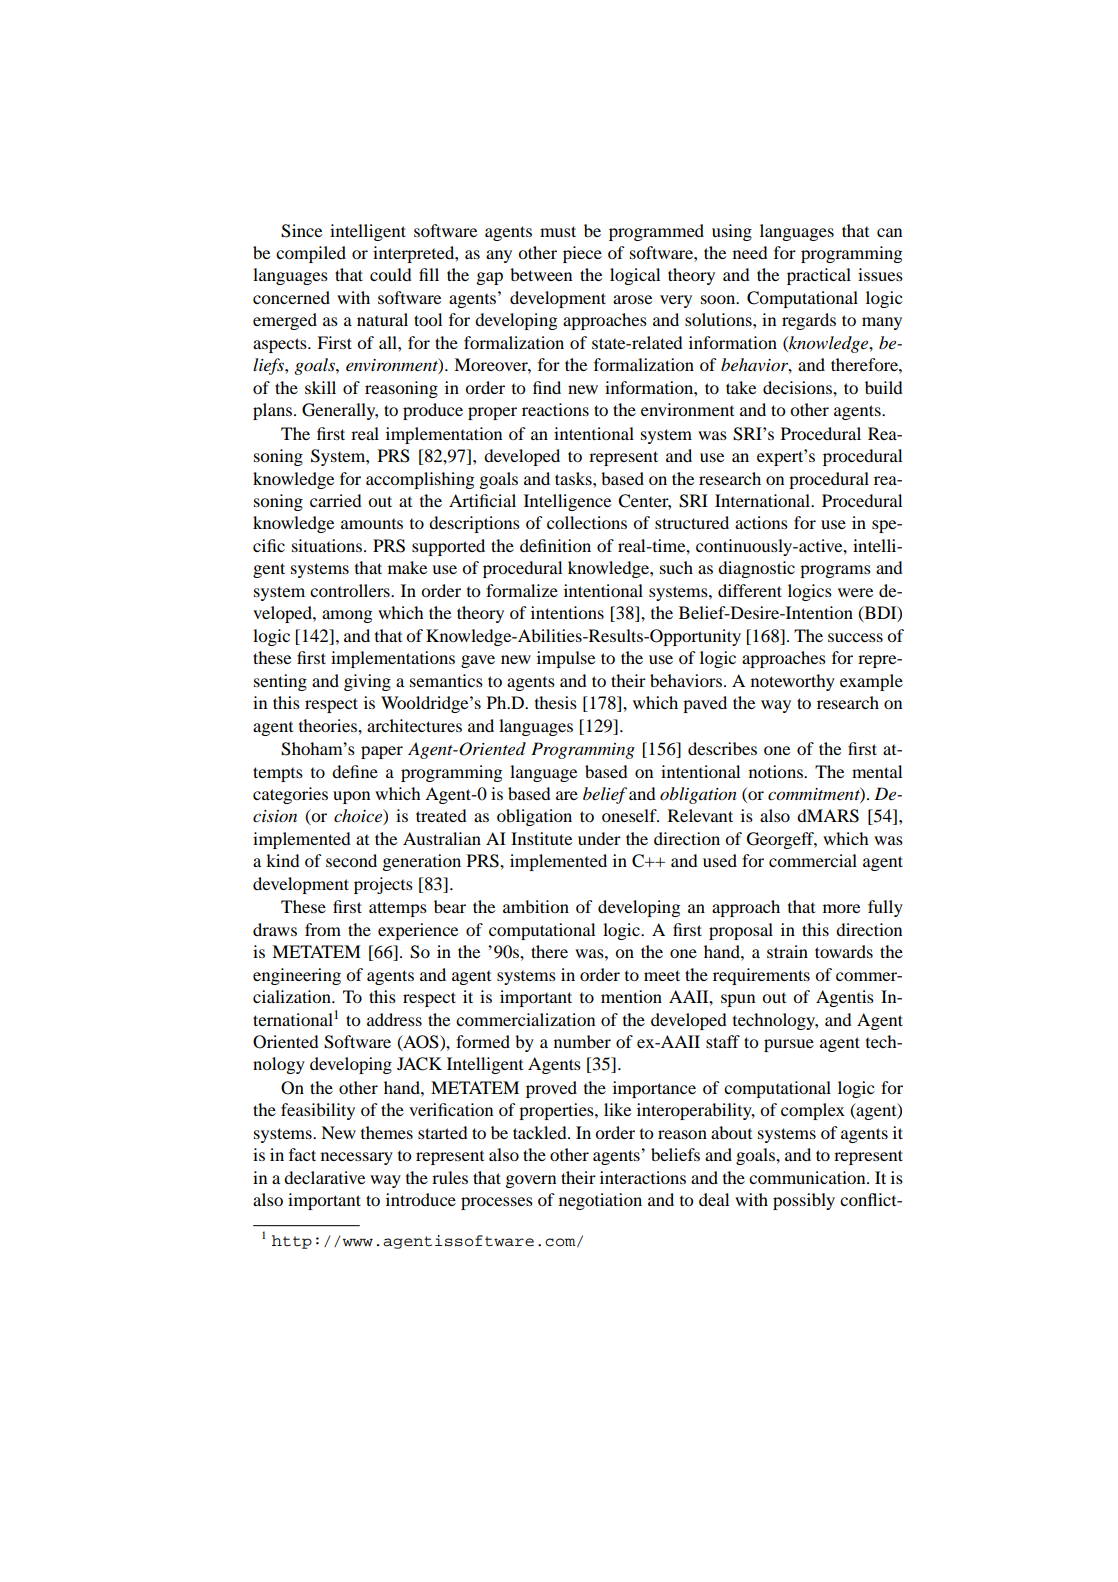 The width and height of the screenshot is (1118, 1582). What do you see at coordinates (582, 254) in the screenshot?
I see `piece` at bounding box center [582, 254].
